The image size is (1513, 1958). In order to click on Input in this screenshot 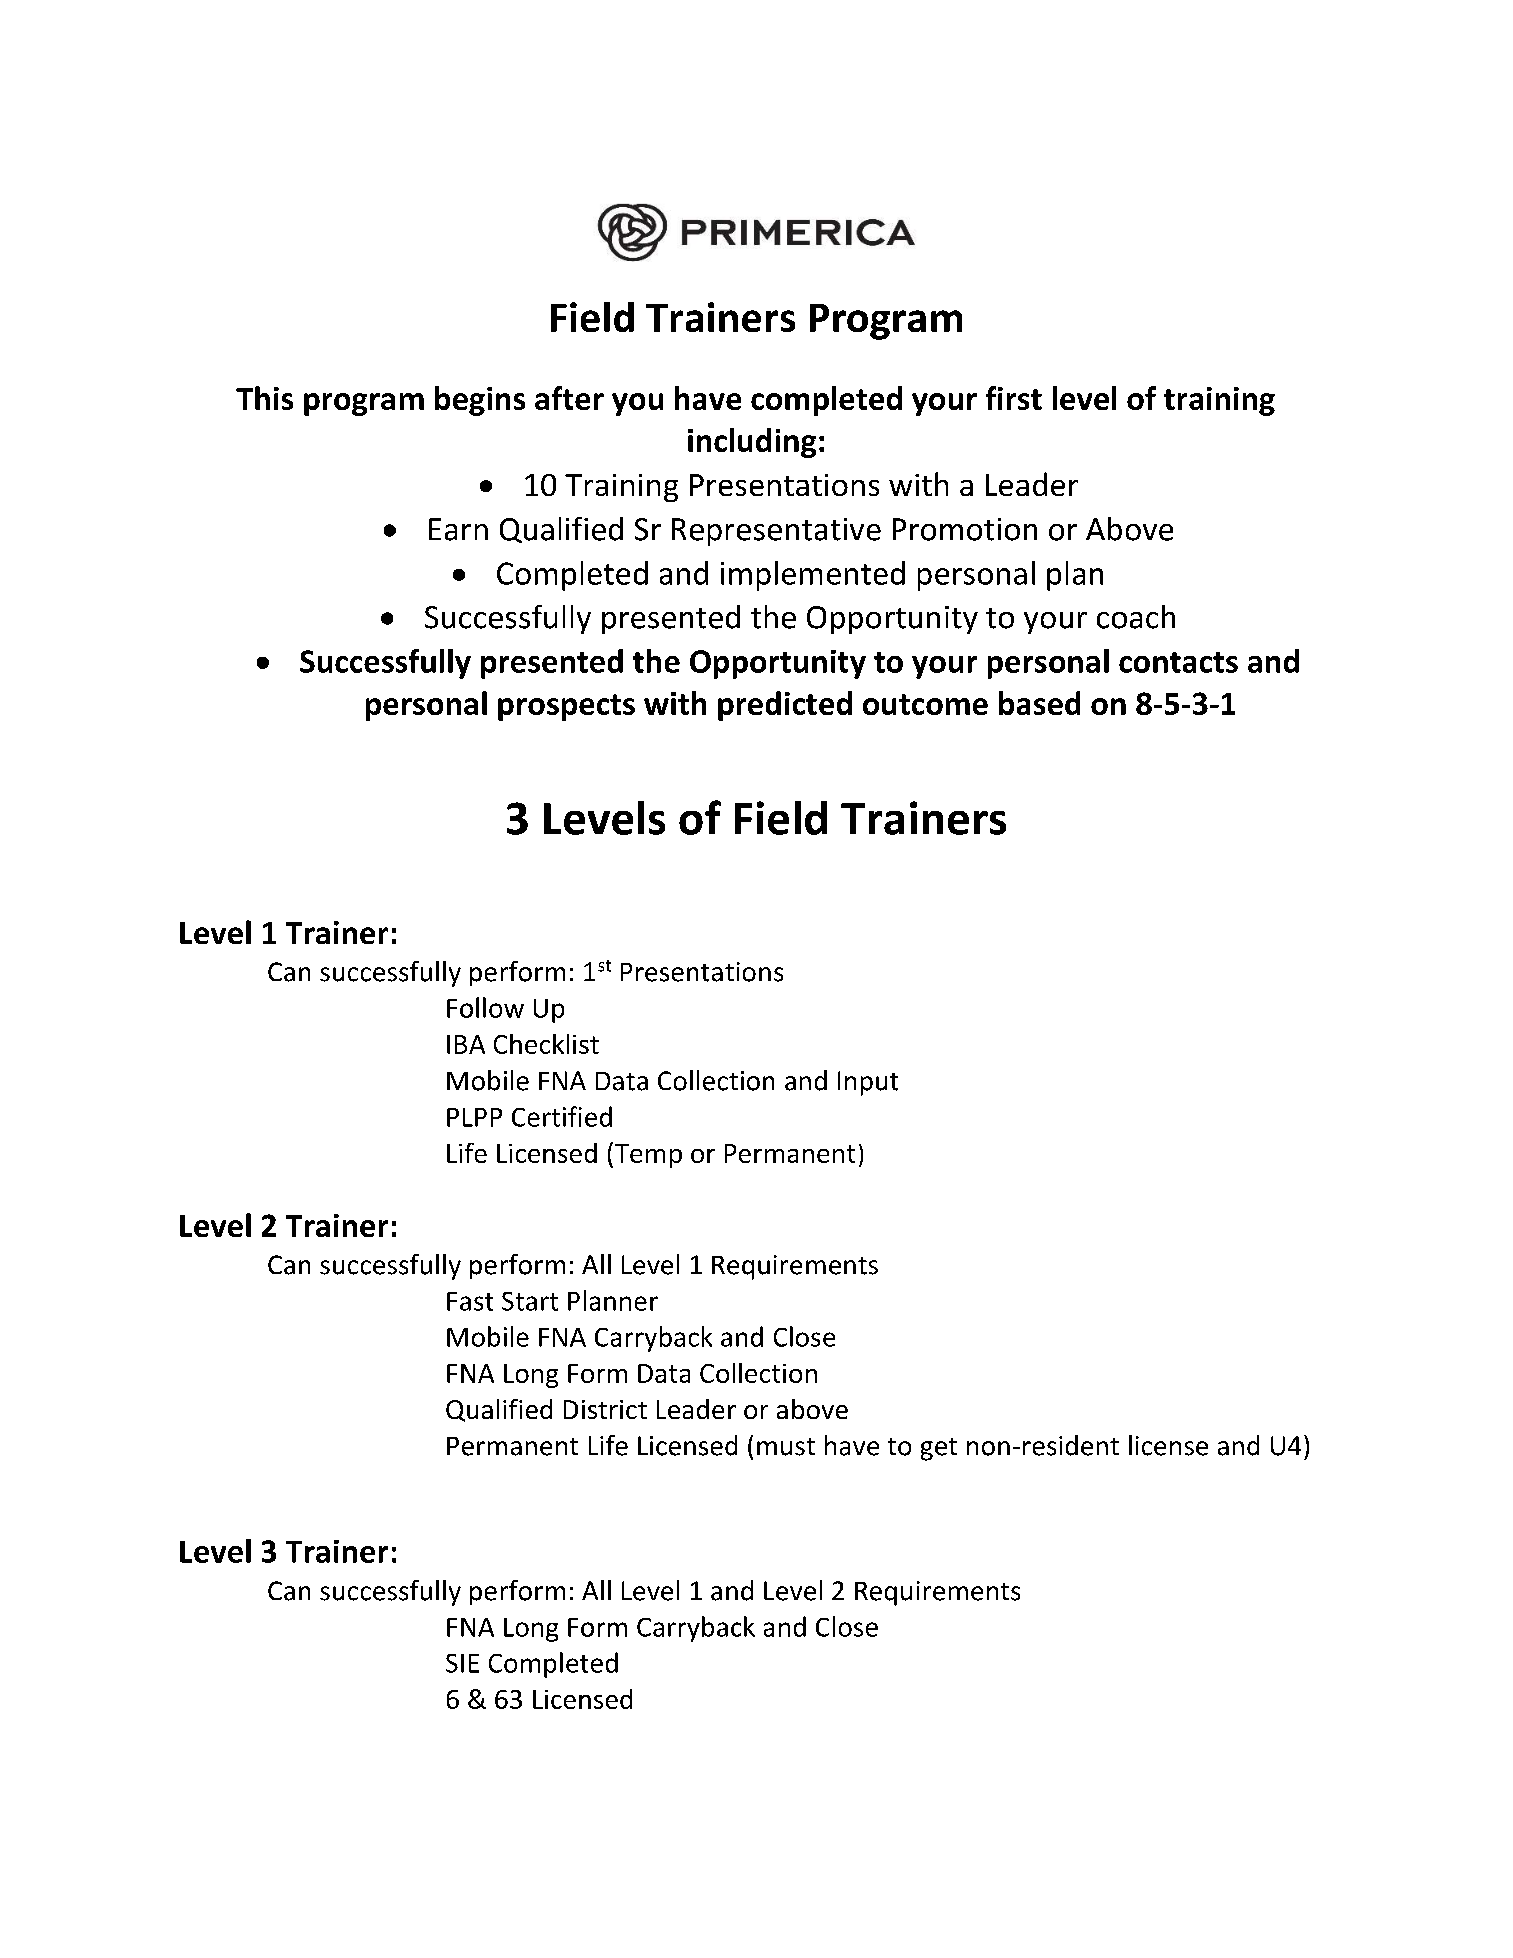, I will do `click(868, 1083)`.
